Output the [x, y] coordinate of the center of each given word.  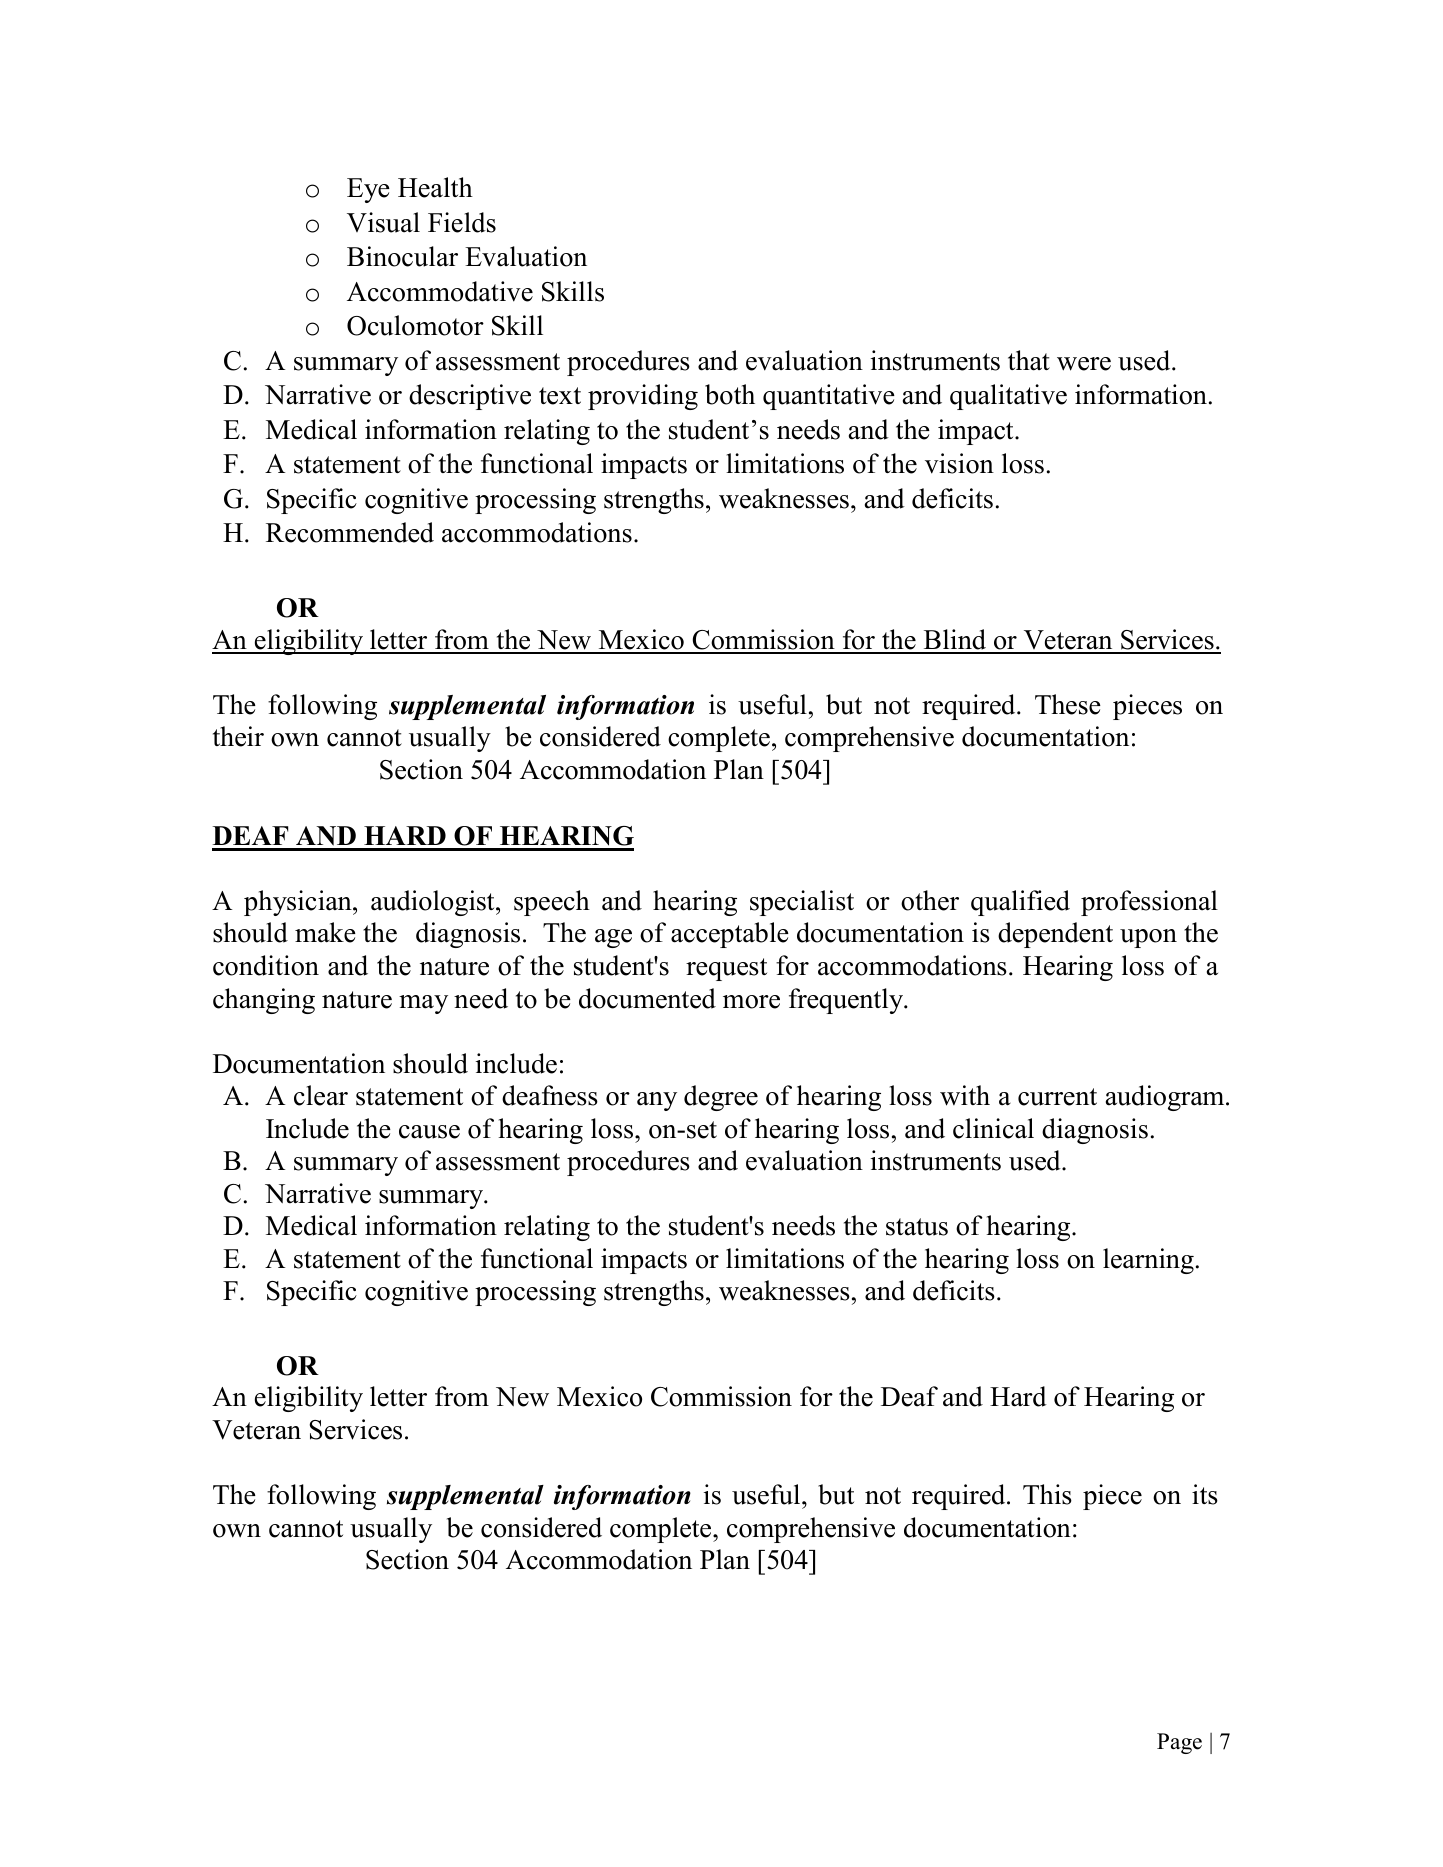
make [325, 932]
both [730, 394]
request [726, 969]
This [1047, 1494]
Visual [383, 222]
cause [429, 1132]
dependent [1055, 935]
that [1029, 360]
